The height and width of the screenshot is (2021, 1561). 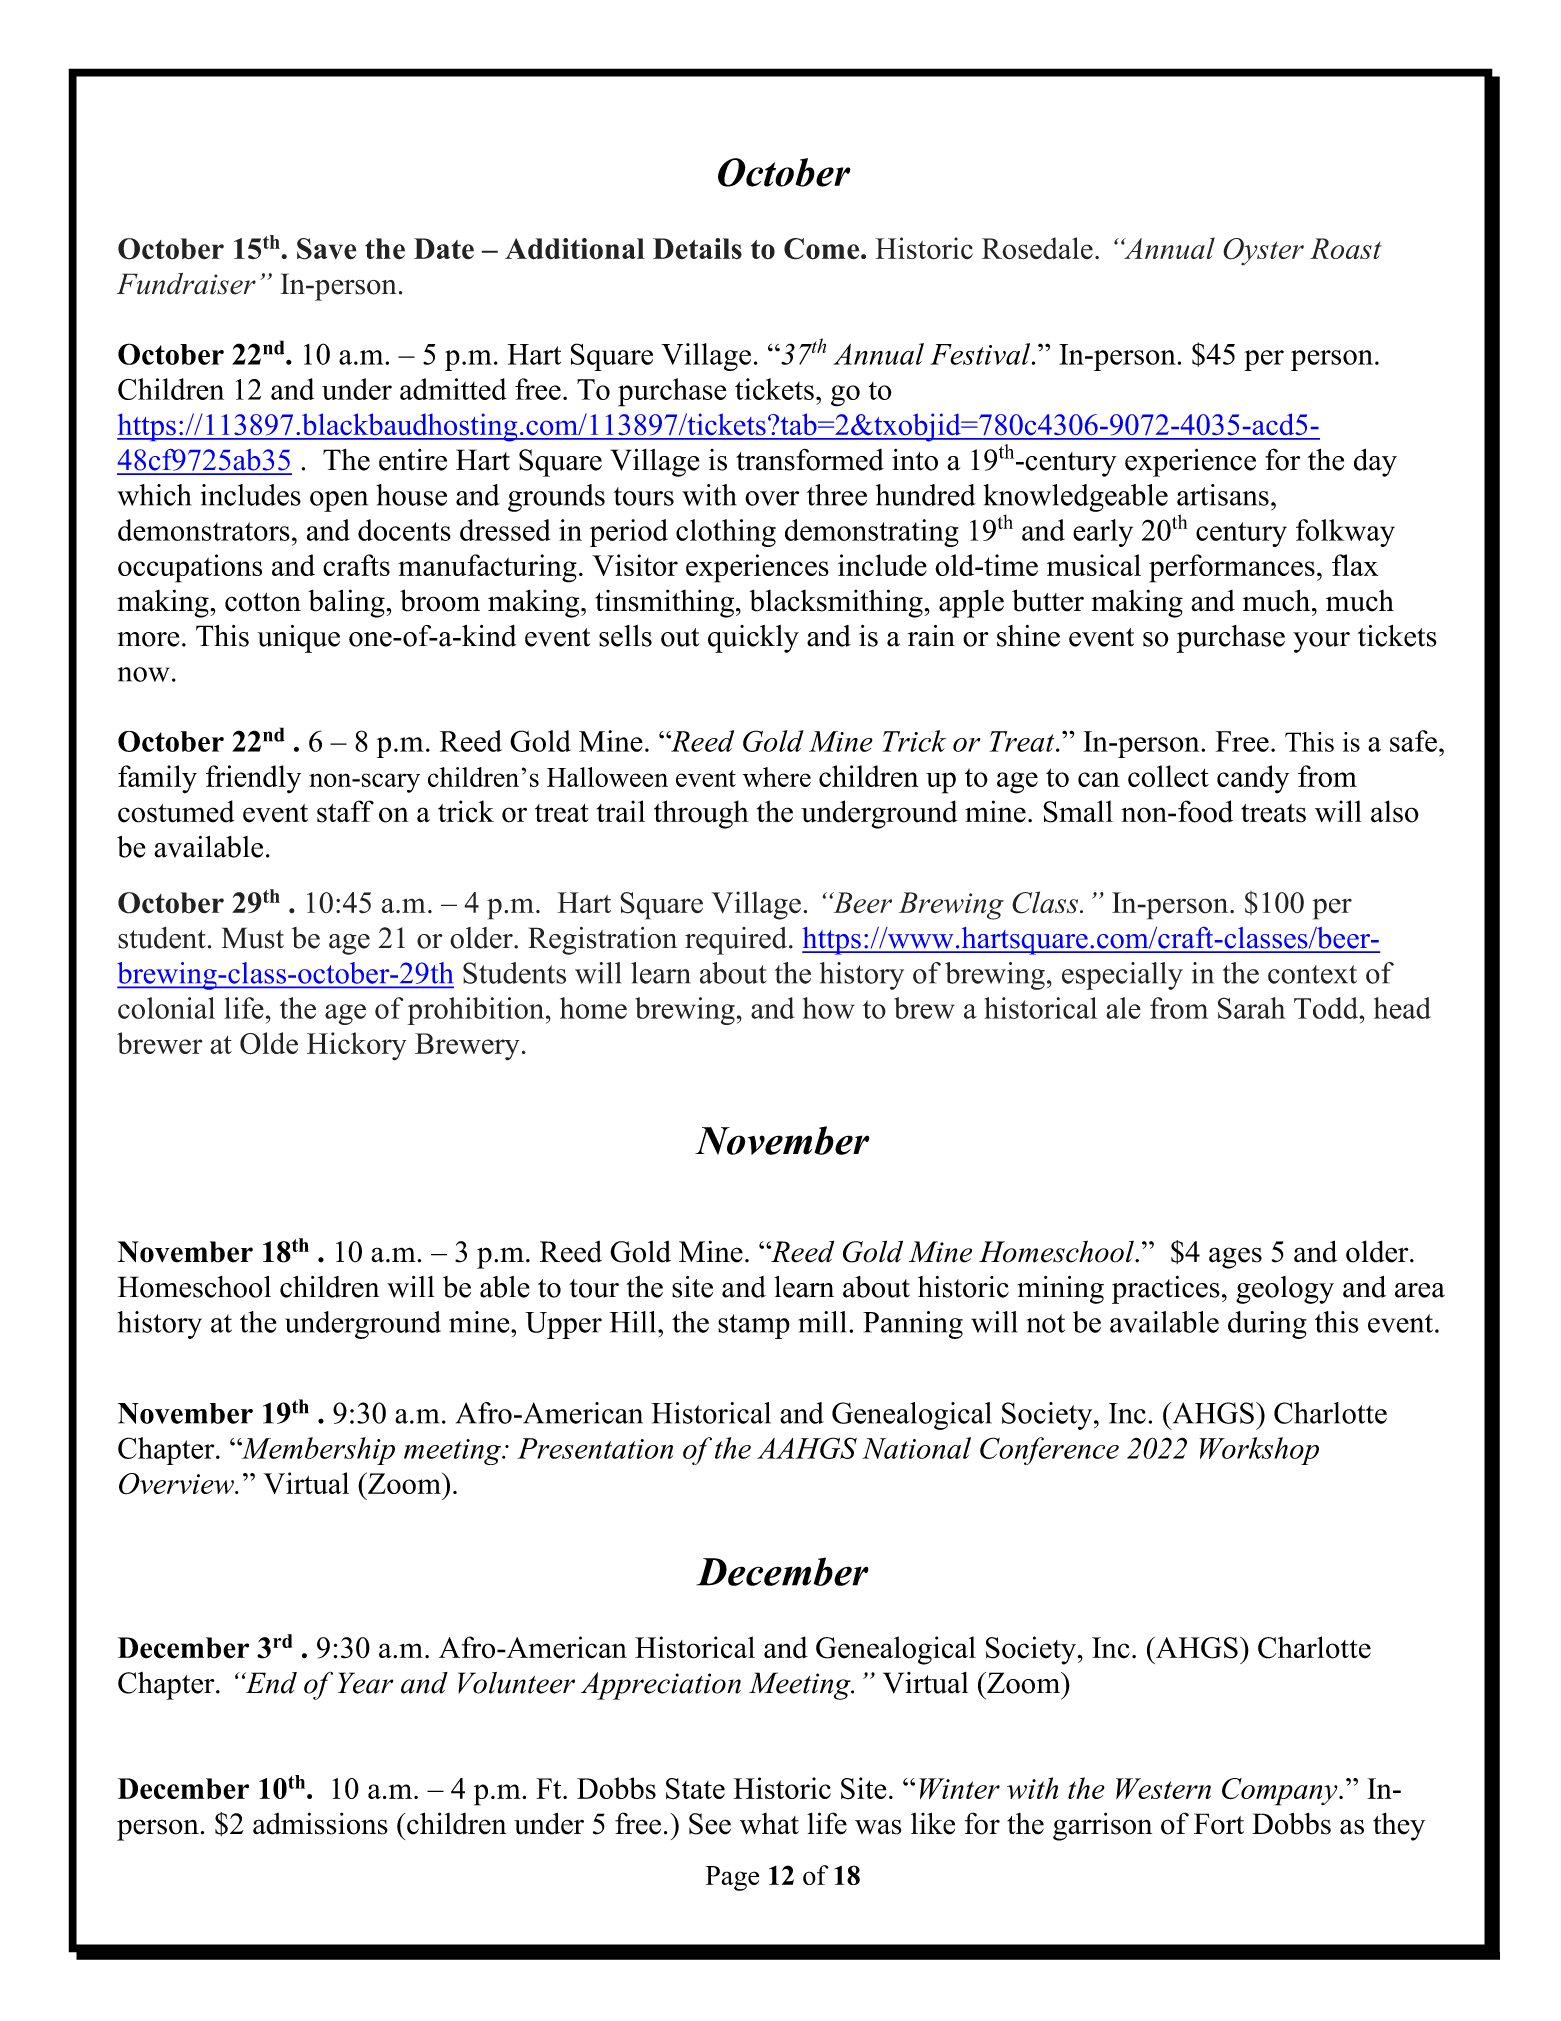 What do you see at coordinates (769, 1823) in the screenshot?
I see `what` at bounding box center [769, 1823].
